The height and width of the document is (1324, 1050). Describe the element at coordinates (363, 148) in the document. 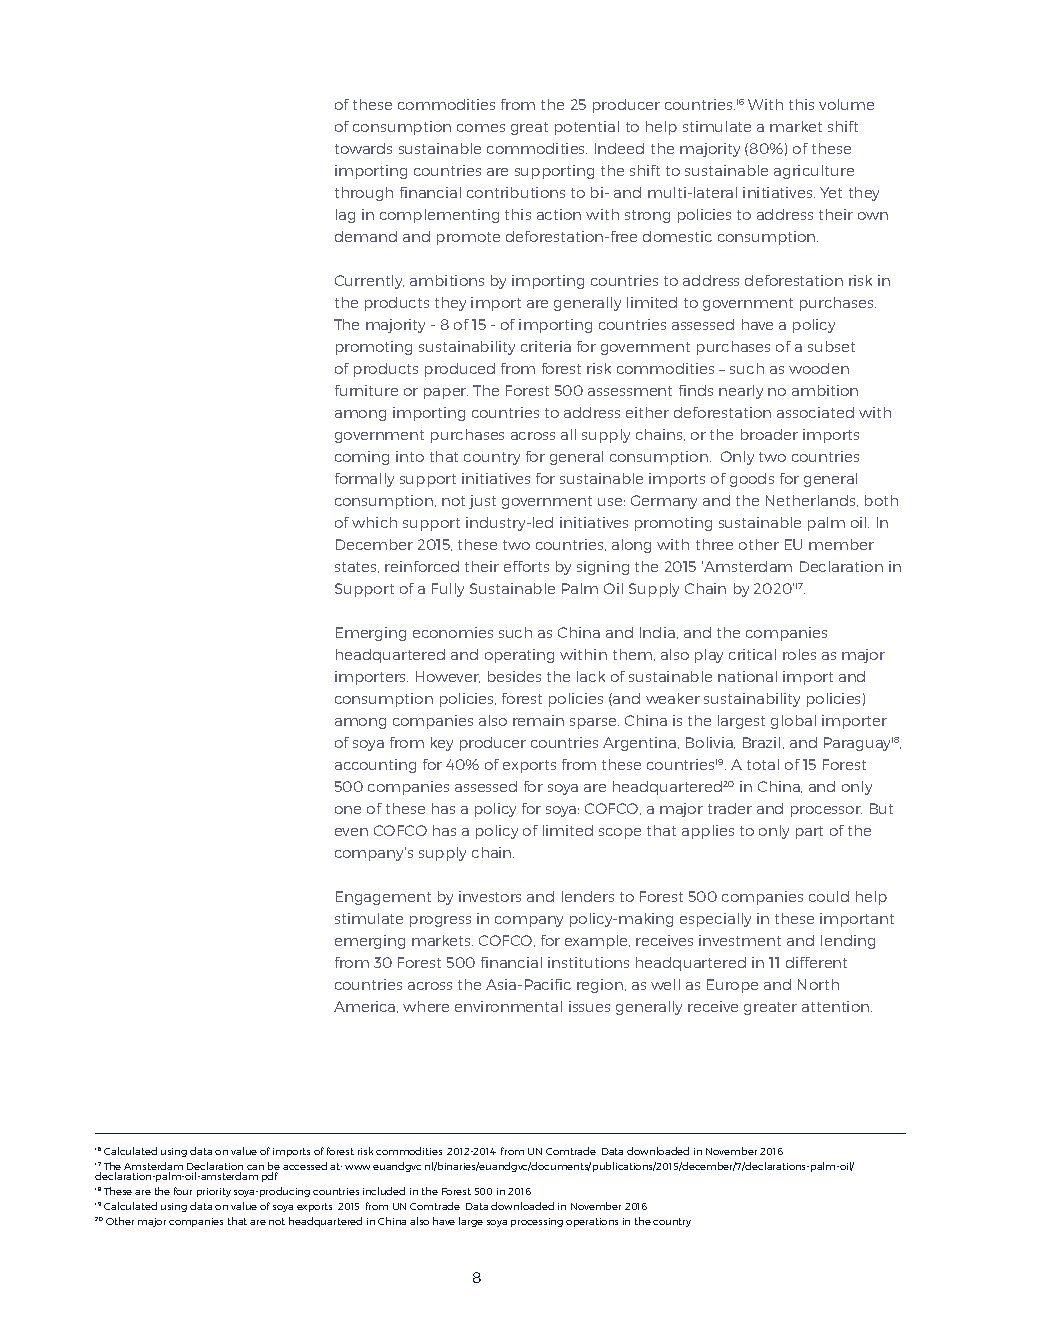

I see `towards` at that location.
